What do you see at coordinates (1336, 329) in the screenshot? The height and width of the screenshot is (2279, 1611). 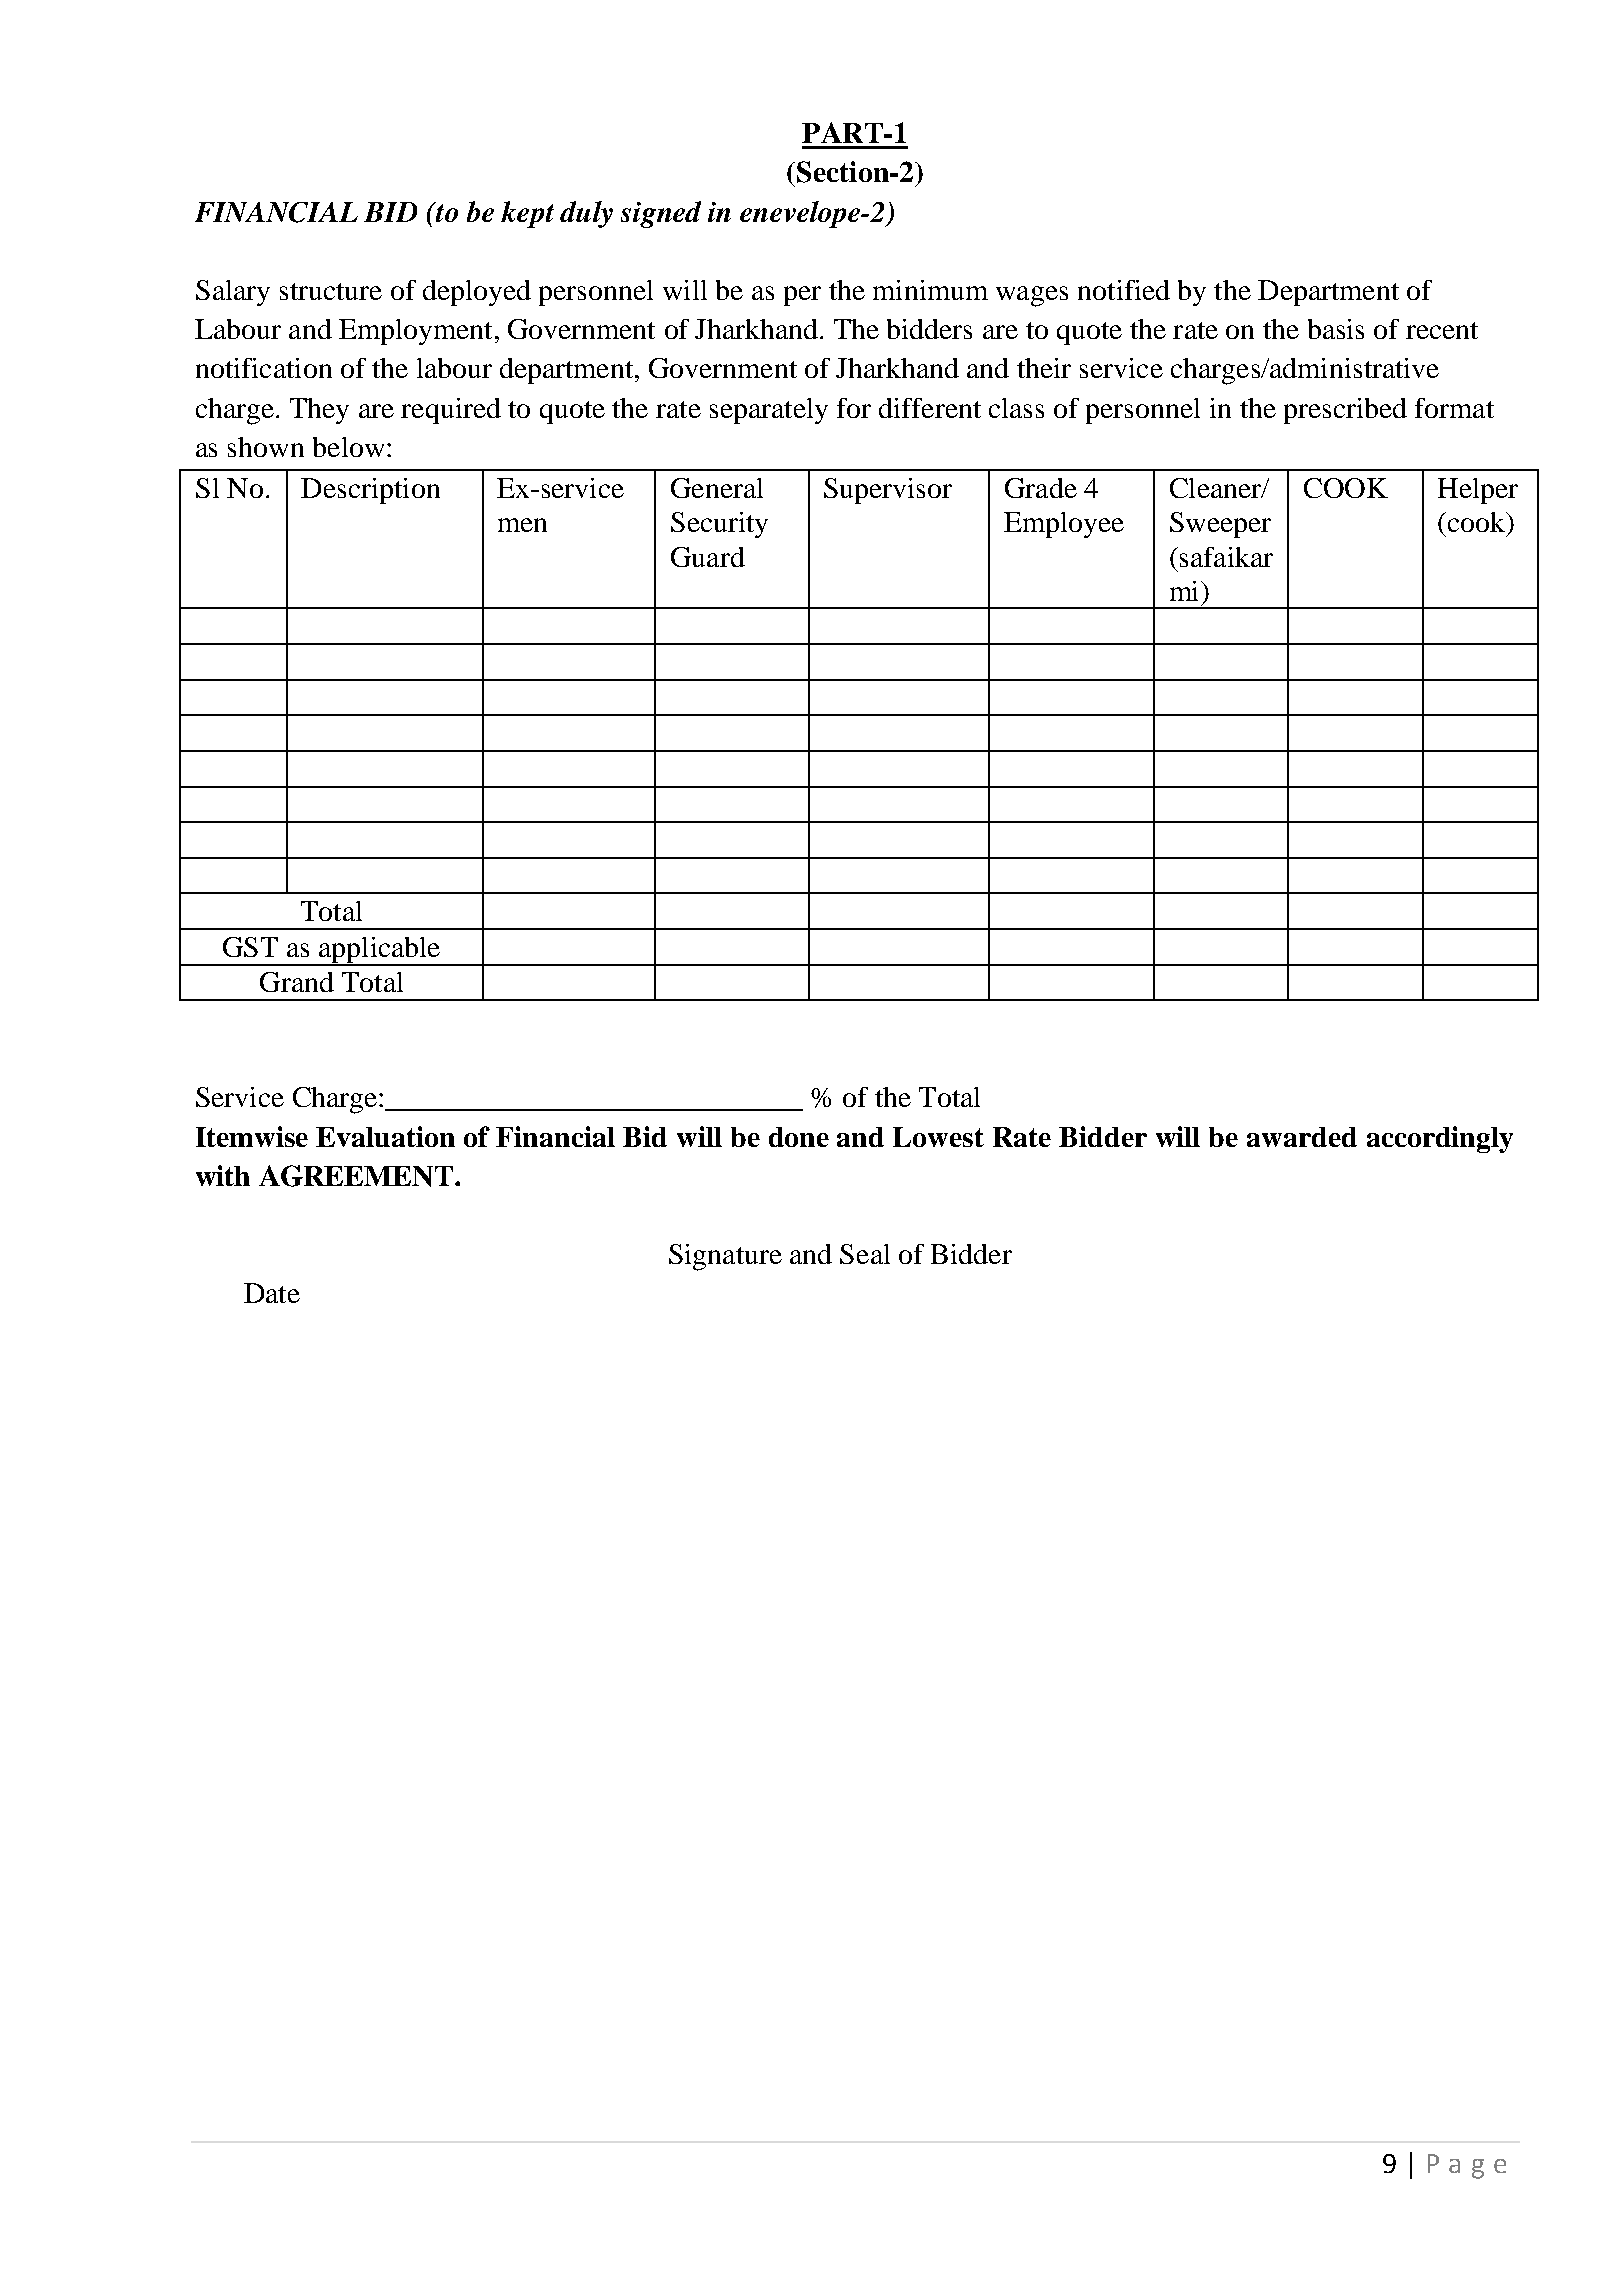 I see `basis` at bounding box center [1336, 329].
